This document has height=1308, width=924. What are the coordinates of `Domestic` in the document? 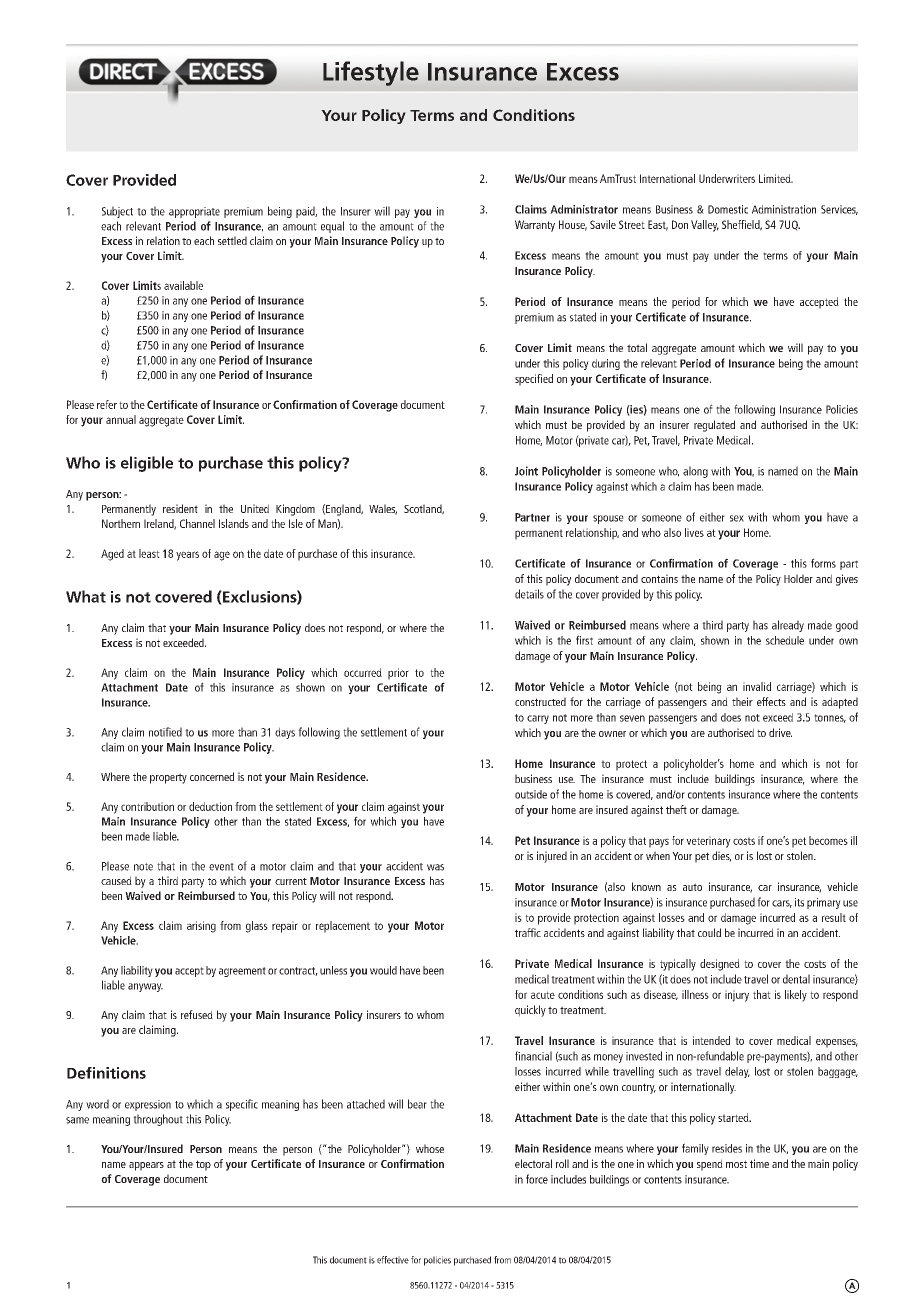 It's located at (728, 209).
